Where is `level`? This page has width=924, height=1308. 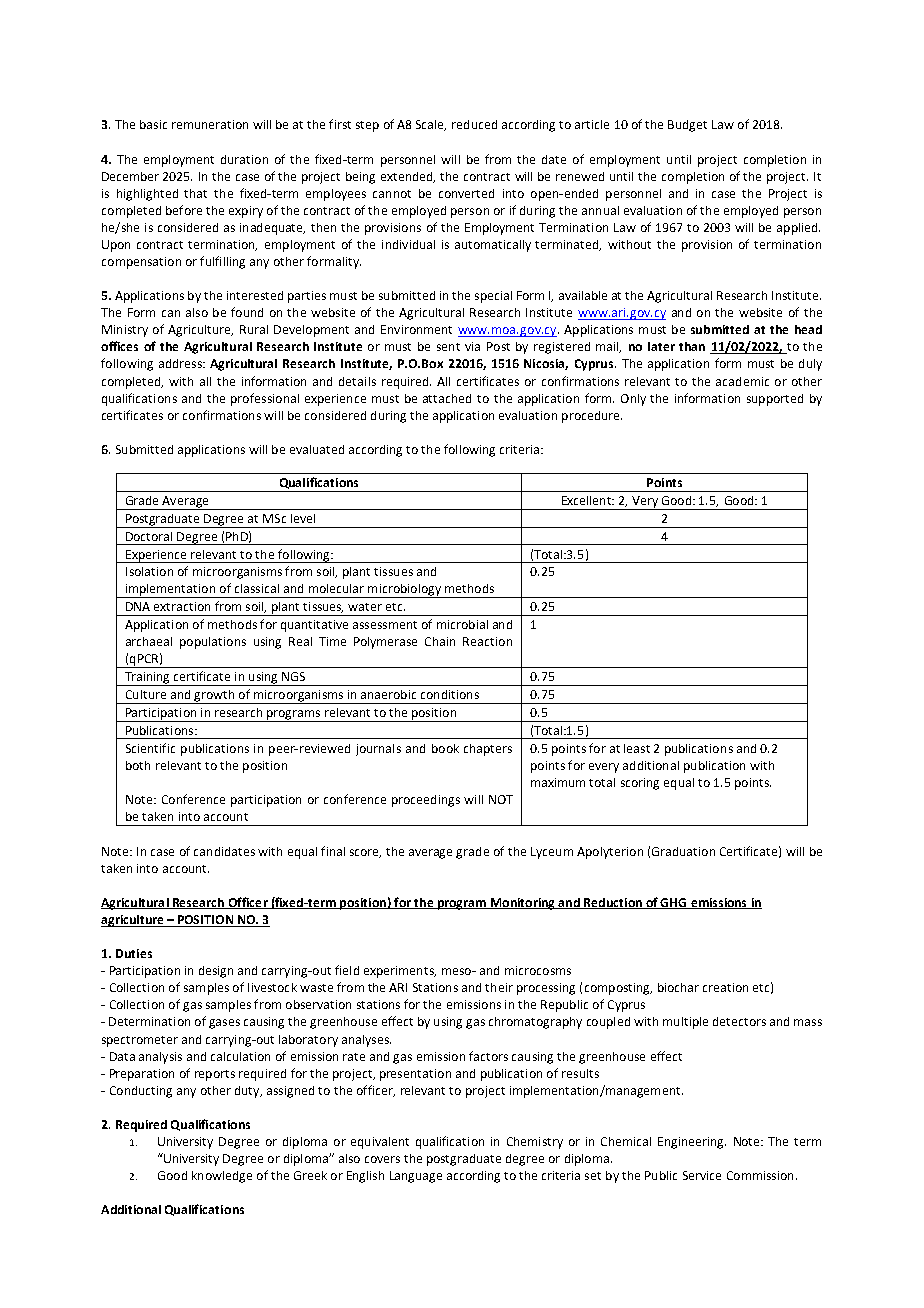 level is located at coordinates (303, 518).
